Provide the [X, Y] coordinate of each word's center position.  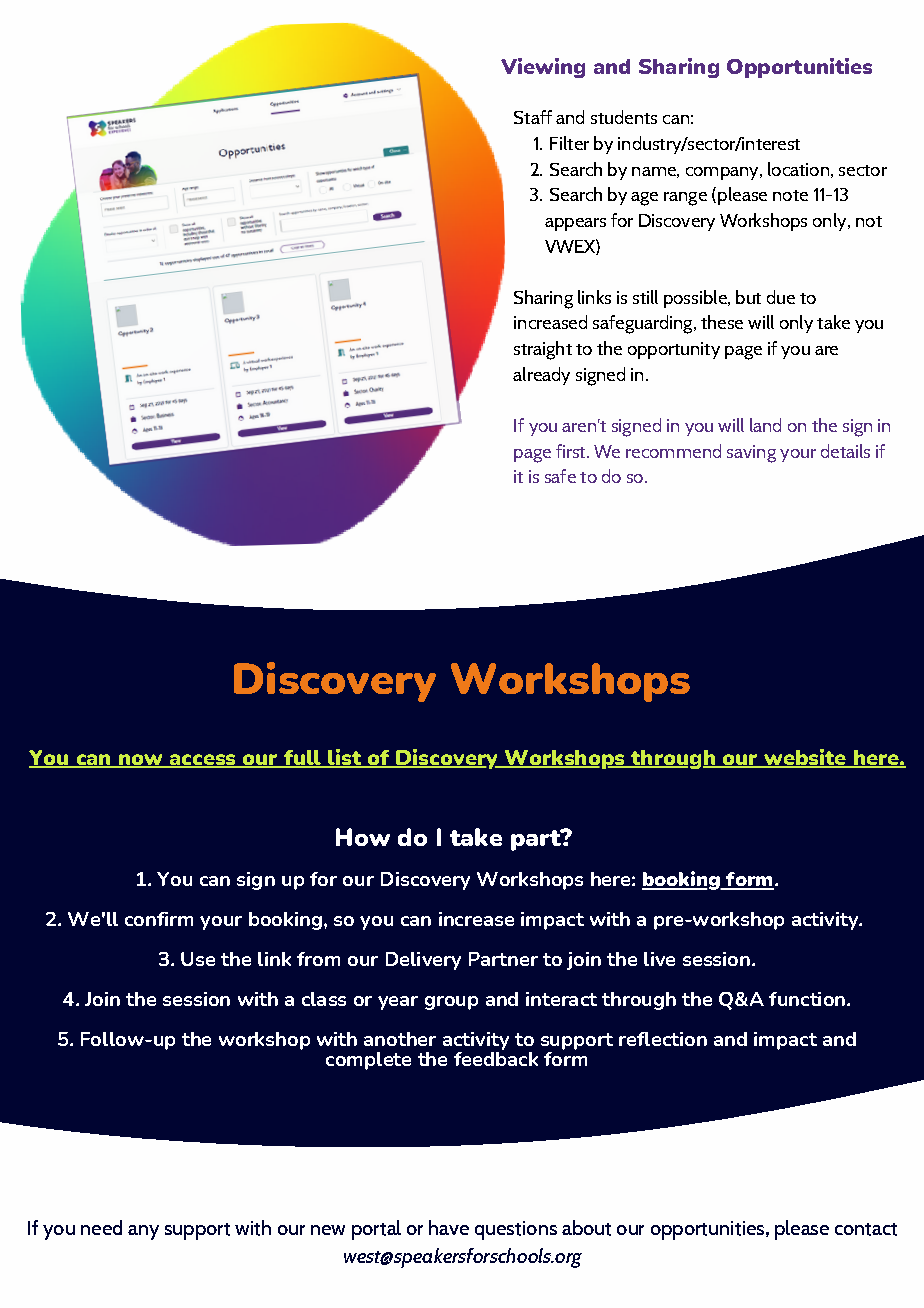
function [807, 999]
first [572, 451]
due [781, 297]
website [805, 758]
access [202, 761]
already [541, 376]
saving [751, 454]
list [344, 758]
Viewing [543, 68]
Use [198, 959]
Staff [533, 117]
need [101, 1227]
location [798, 169]
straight [543, 350]
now [140, 761]
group [451, 1003]
